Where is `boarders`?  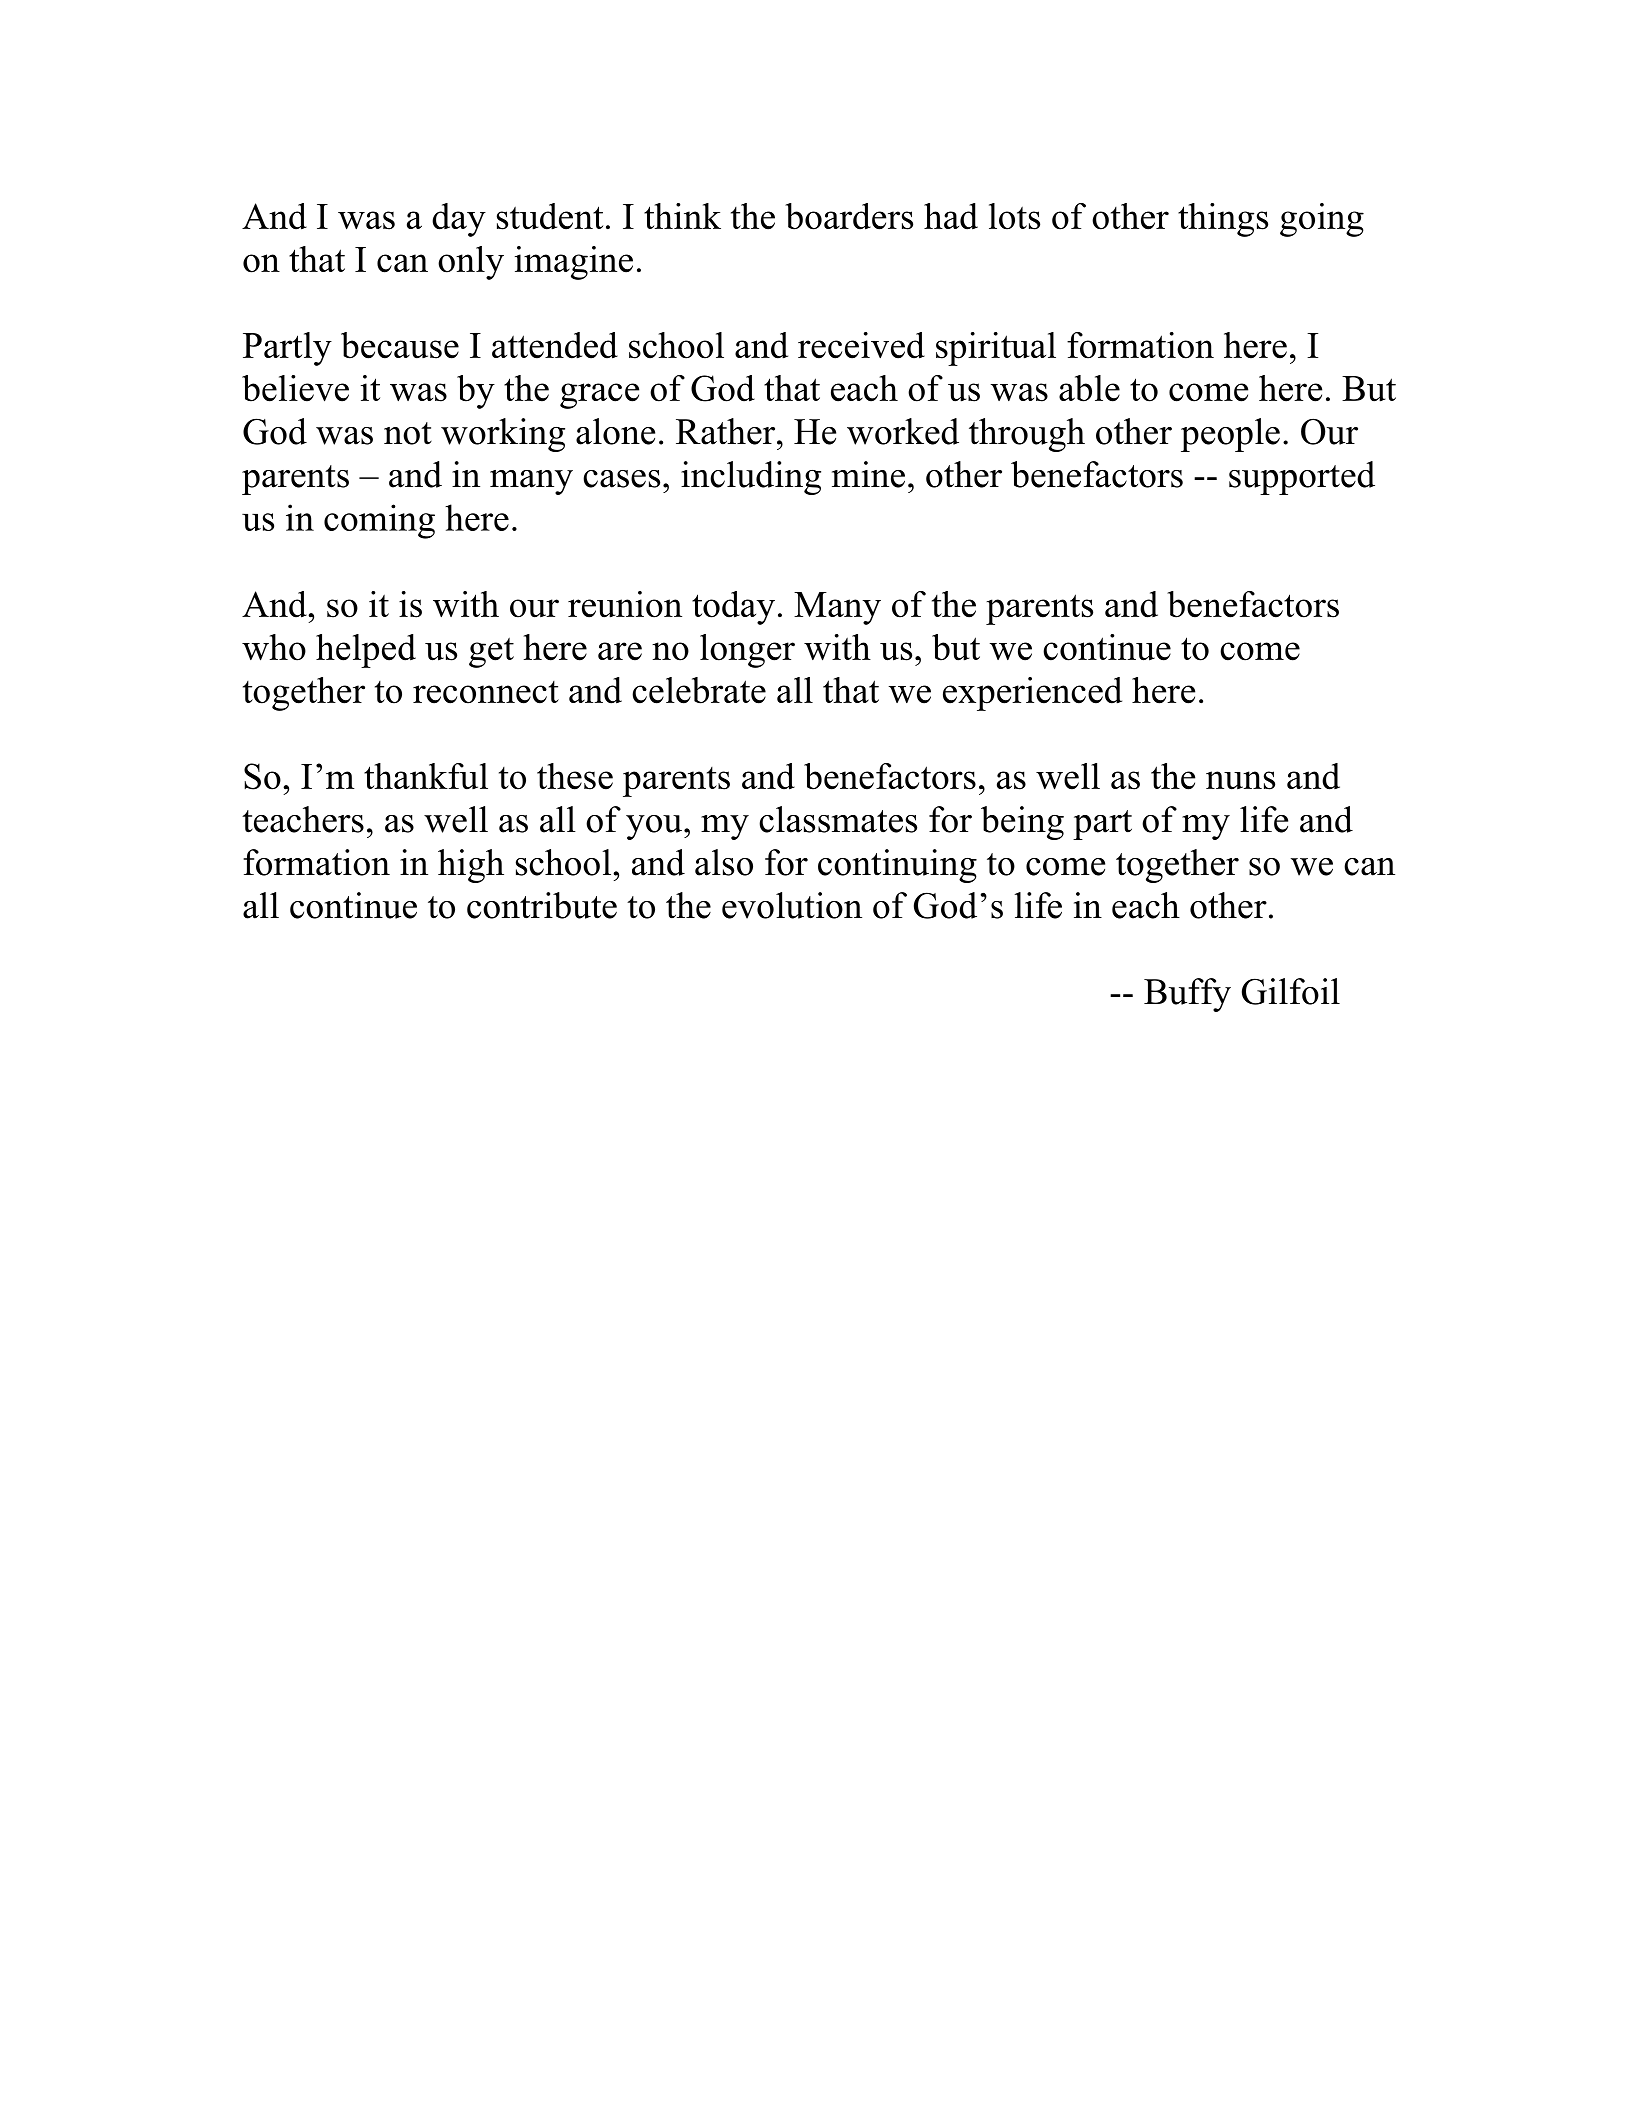 boarders is located at coordinates (849, 216).
